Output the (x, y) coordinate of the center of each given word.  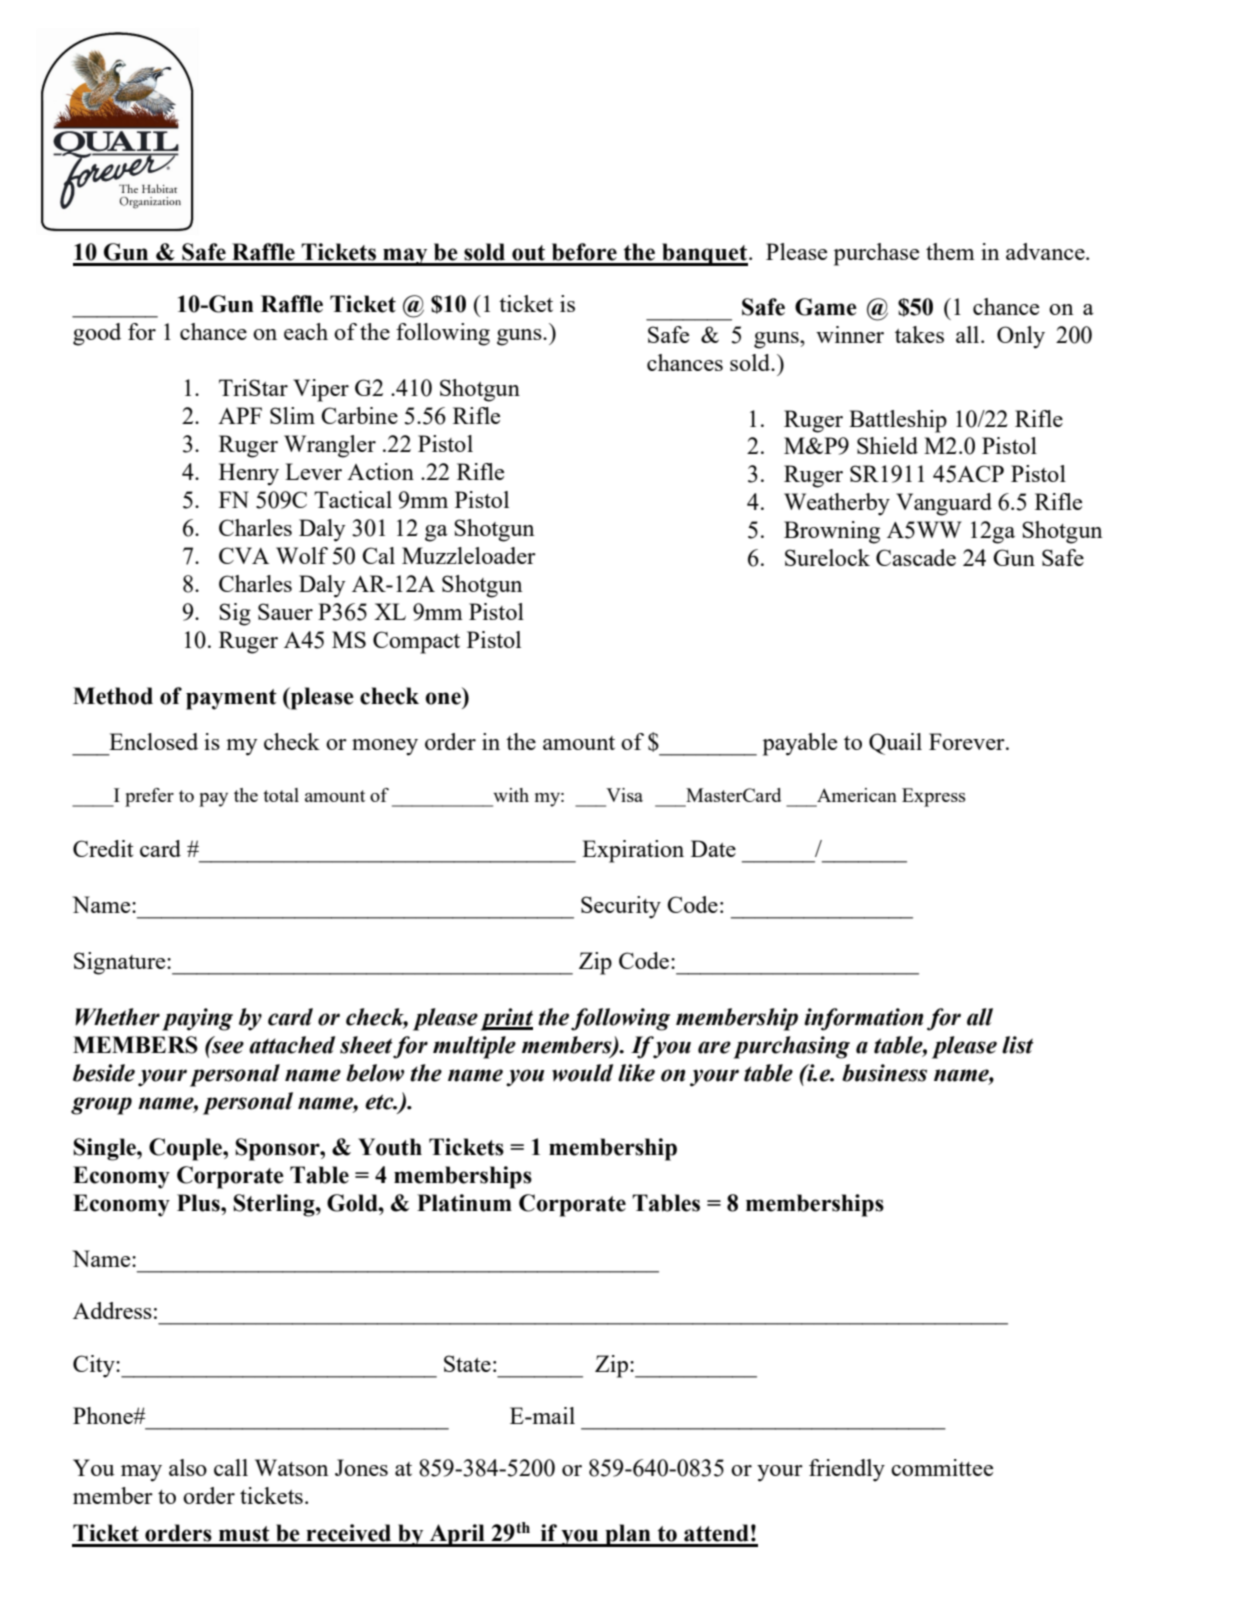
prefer (149, 797)
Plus (199, 1203)
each (306, 331)
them (950, 251)
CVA (244, 555)
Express (934, 797)
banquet (704, 254)
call (231, 1467)
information (863, 1019)
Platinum (464, 1203)
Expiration (633, 851)
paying (197, 1019)
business (884, 1073)
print (506, 1019)
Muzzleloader (469, 555)
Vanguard (944, 504)
